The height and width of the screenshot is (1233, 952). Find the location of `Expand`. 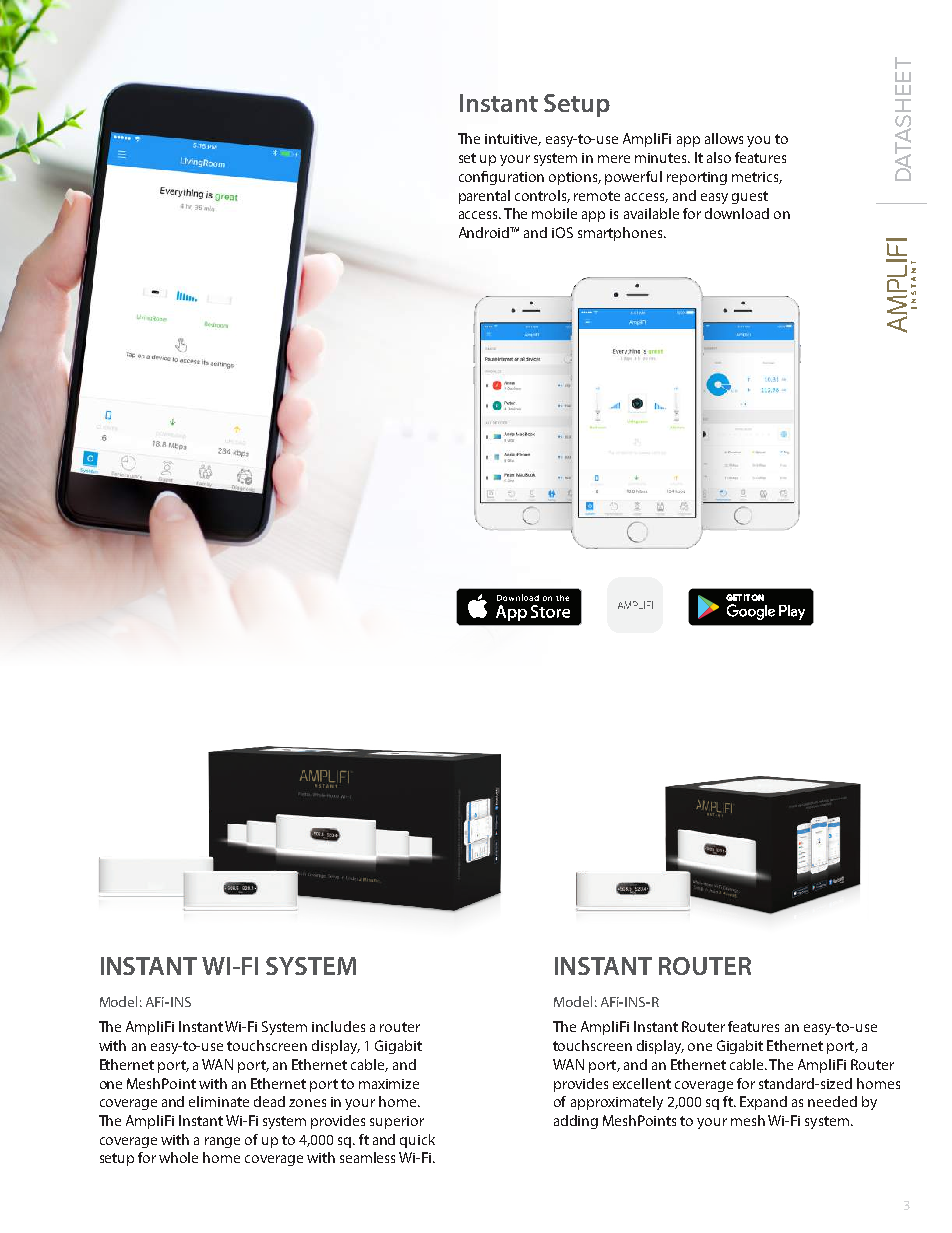

Expand is located at coordinates (763, 1103).
